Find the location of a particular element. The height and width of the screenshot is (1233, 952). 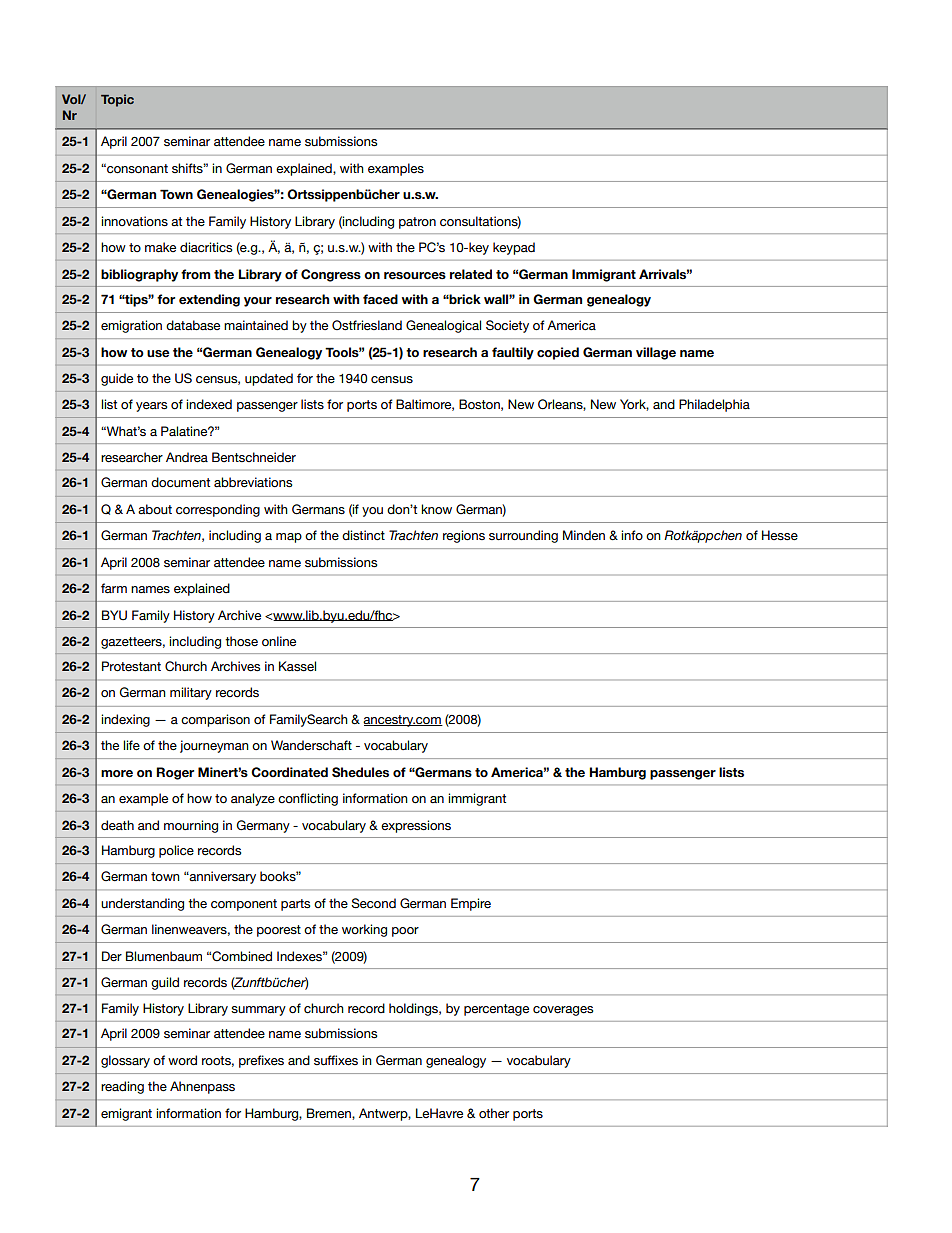

word is located at coordinates (182, 1060).
